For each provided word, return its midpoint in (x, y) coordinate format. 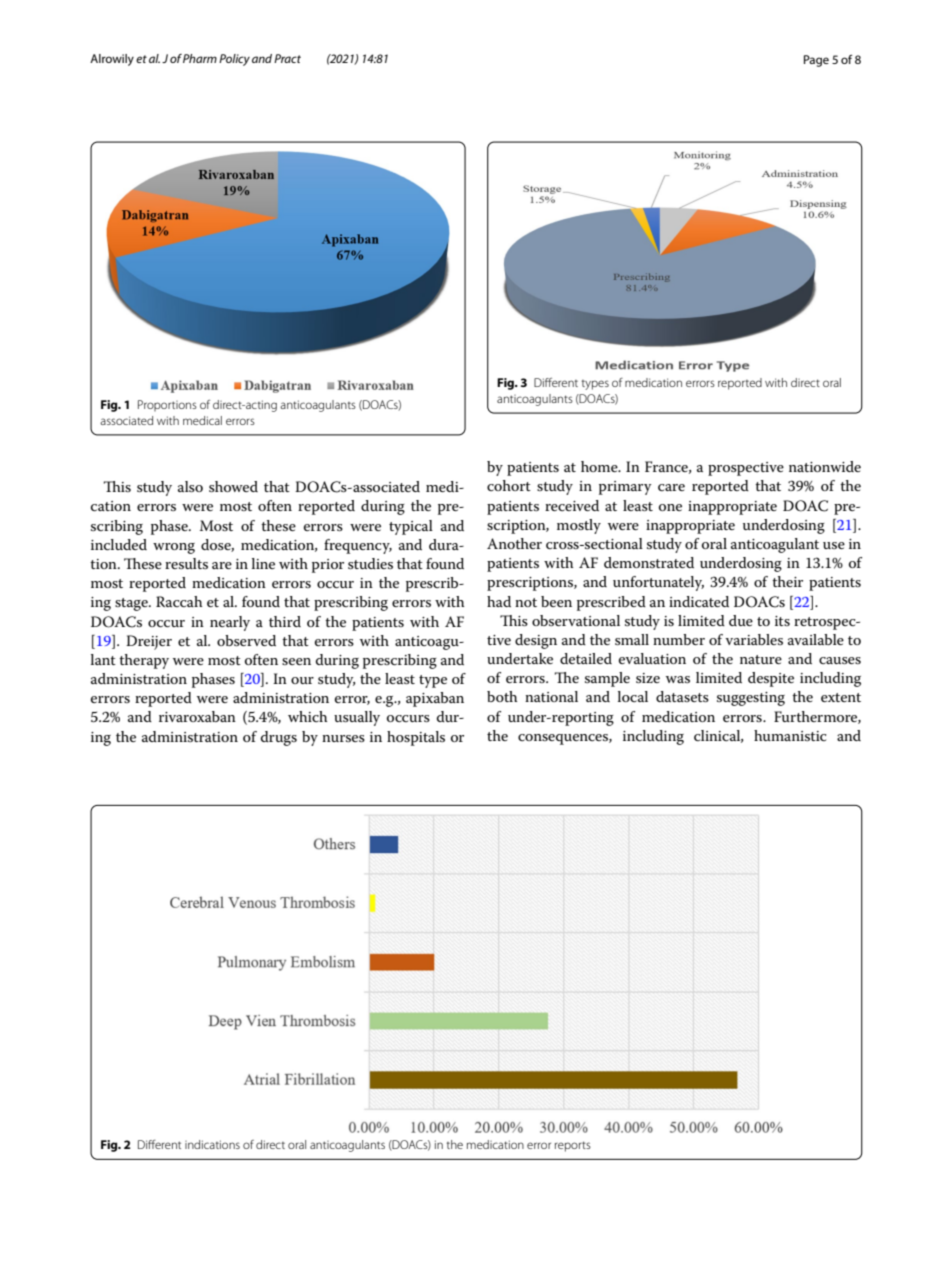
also (190, 486)
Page (816, 61)
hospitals (416, 738)
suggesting (751, 699)
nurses (343, 738)
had (499, 601)
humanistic (790, 735)
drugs (279, 738)
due (741, 620)
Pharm (200, 58)
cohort (509, 485)
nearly (230, 623)
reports (573, 1146)
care (671, 487)
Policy (234, 60)
